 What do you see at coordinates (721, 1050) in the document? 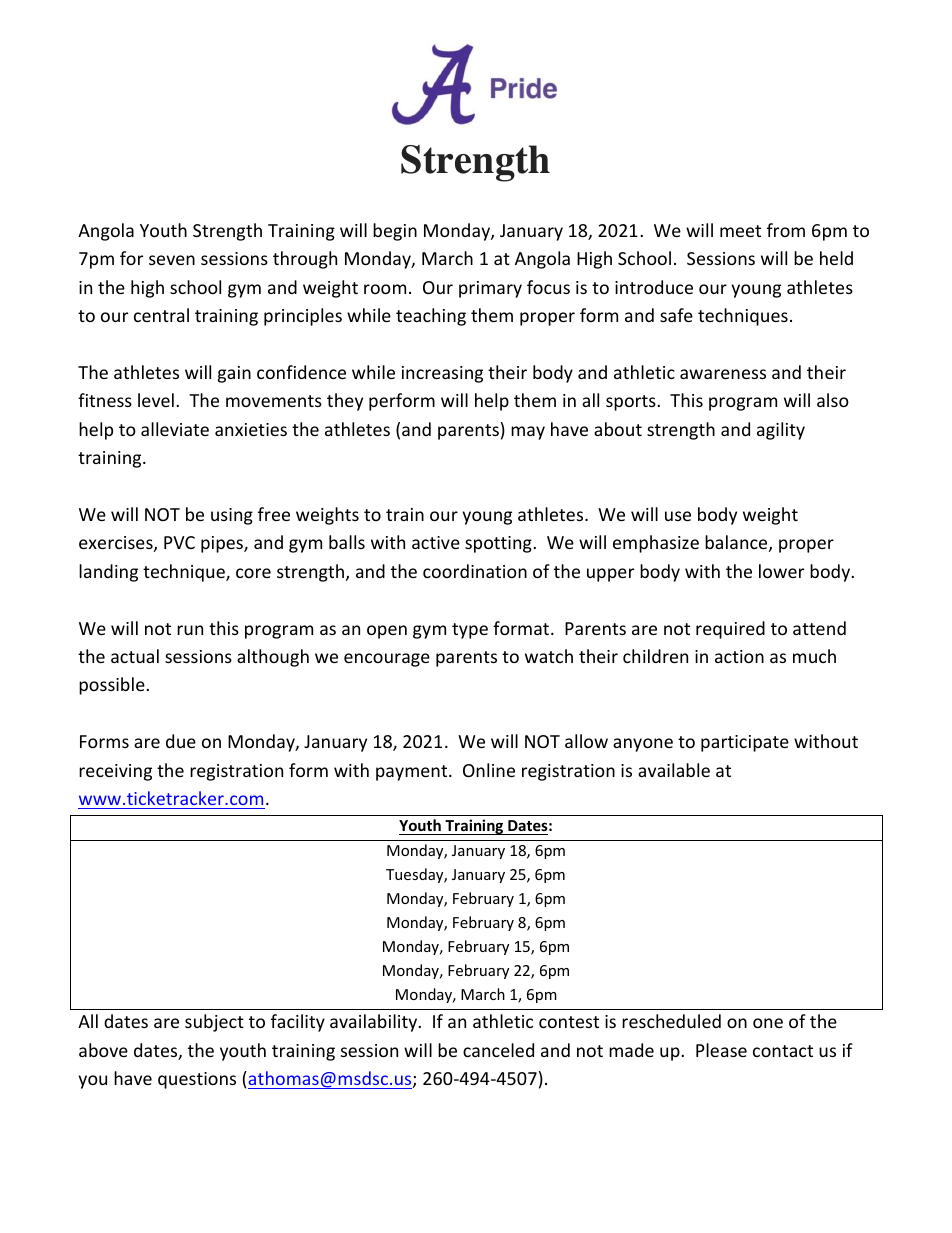
I see `Please` at bounding box center [721, 1050].
